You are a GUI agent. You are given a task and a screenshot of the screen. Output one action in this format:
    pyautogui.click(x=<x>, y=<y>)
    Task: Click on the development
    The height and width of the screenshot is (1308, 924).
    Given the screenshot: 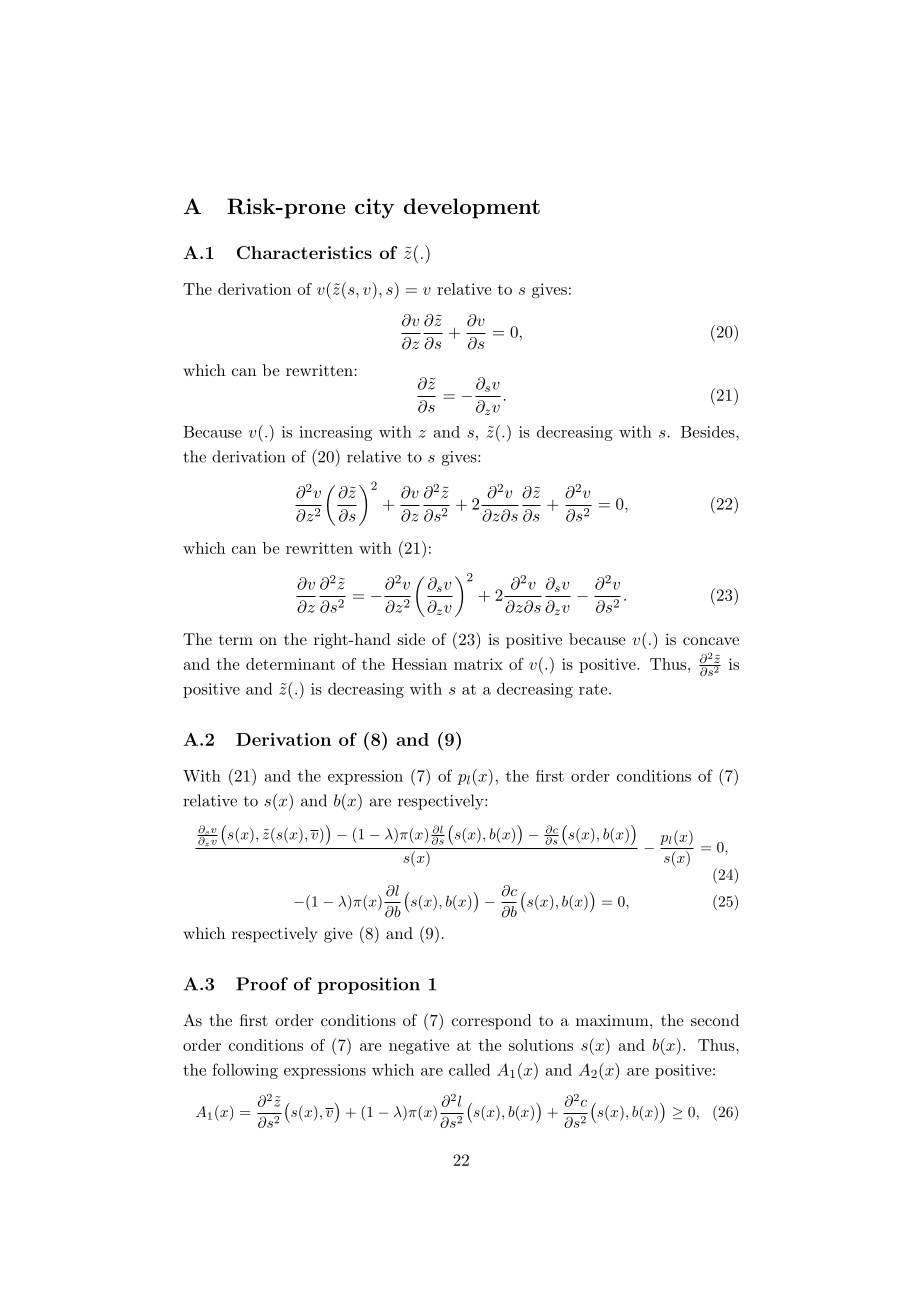 What is the action you would take?
    pyautogui.click(x=472, y=208)
